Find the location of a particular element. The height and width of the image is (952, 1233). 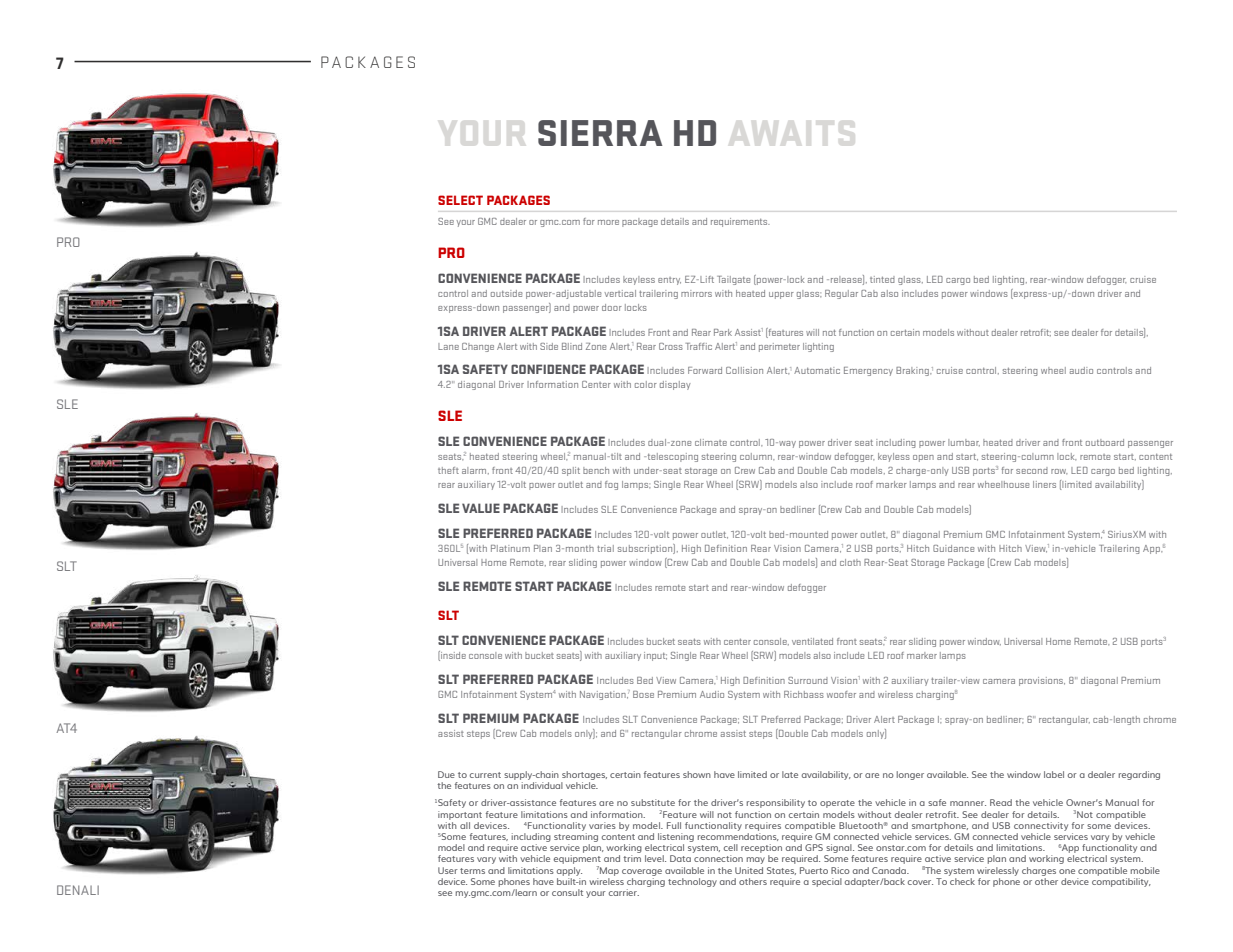

Guidance is located at coordinates (954, 548).
